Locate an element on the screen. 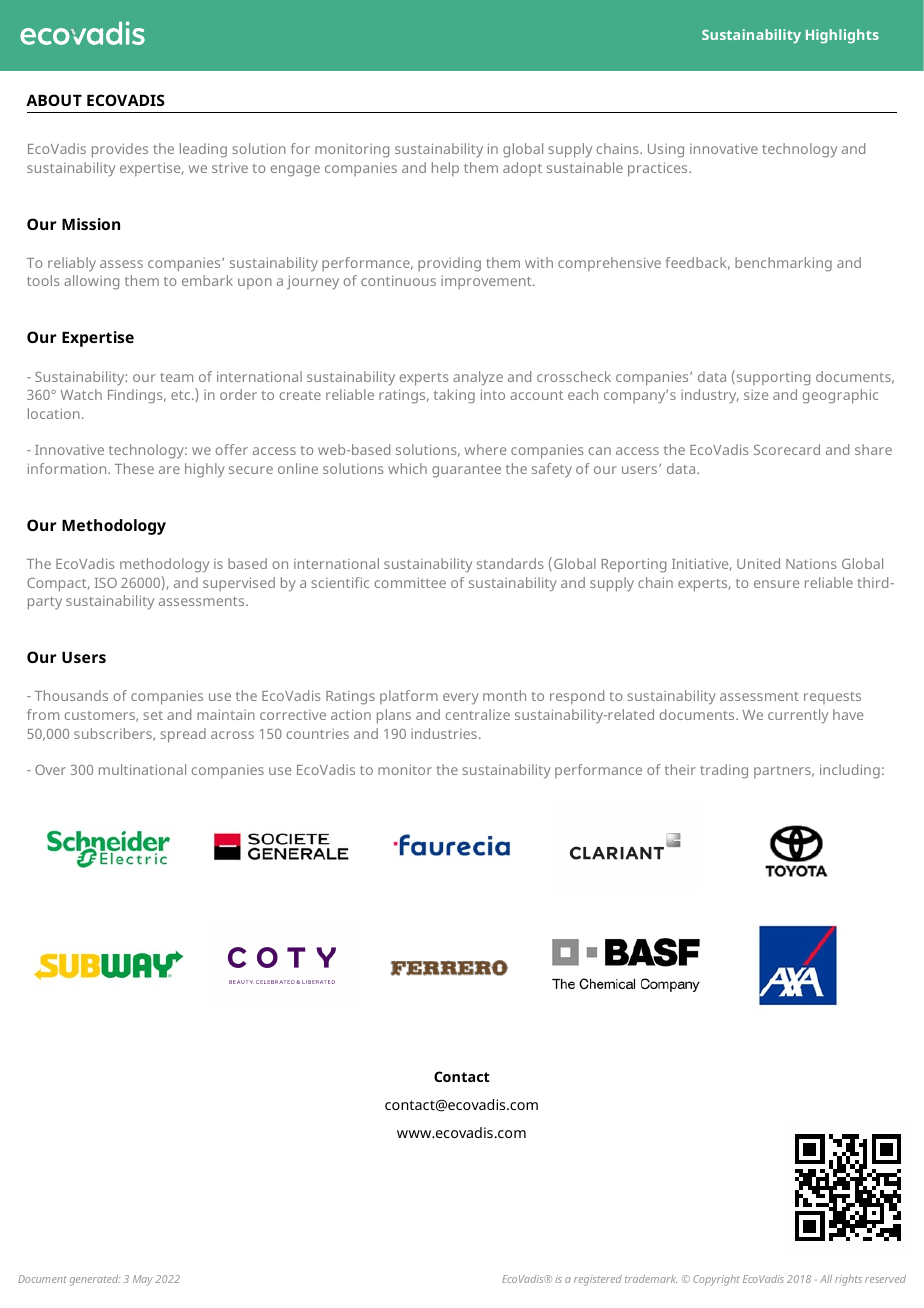  May is located at coordinates (143, 1280).
